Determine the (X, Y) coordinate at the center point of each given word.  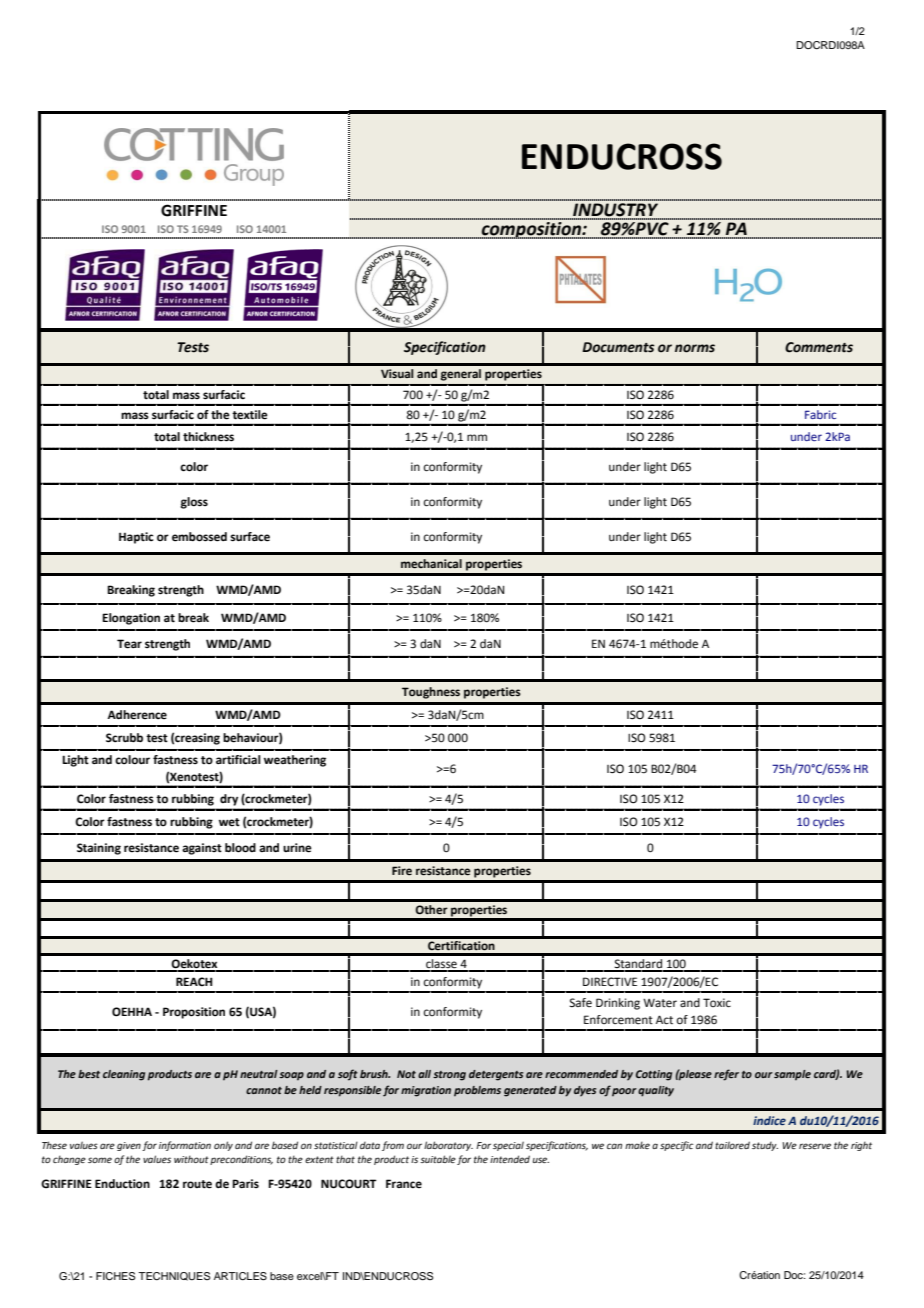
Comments (819, 347)
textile (250, 415)
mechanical (431, 564)
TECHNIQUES (174, 1276)
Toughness (431, 693)
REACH (194, 981)
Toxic (717, 1002)
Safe (580, 1003)
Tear (129, 644)
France (404, 1183)
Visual (397, 373)
